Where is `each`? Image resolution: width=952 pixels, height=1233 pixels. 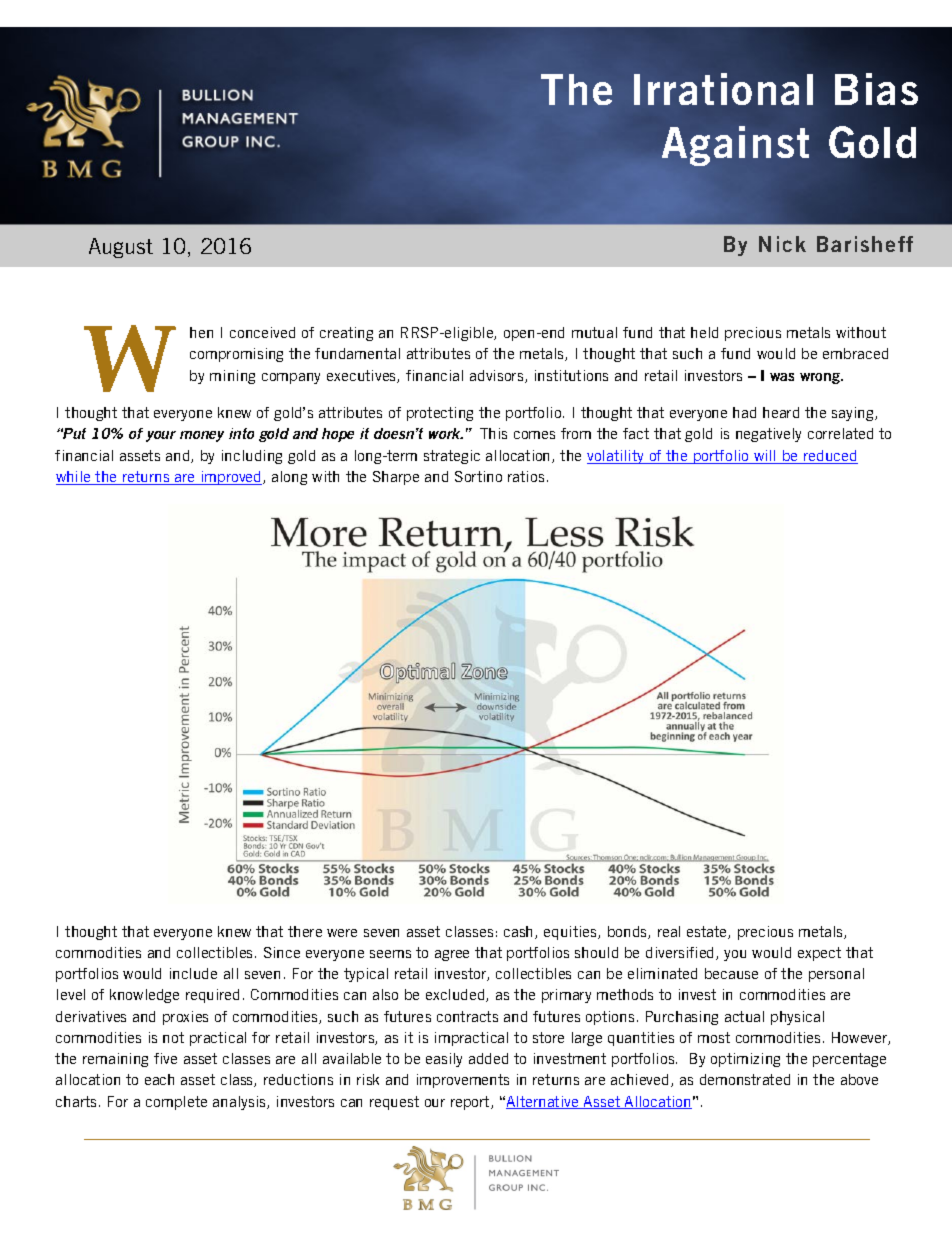 each is located at coordinates (159, 1079).
